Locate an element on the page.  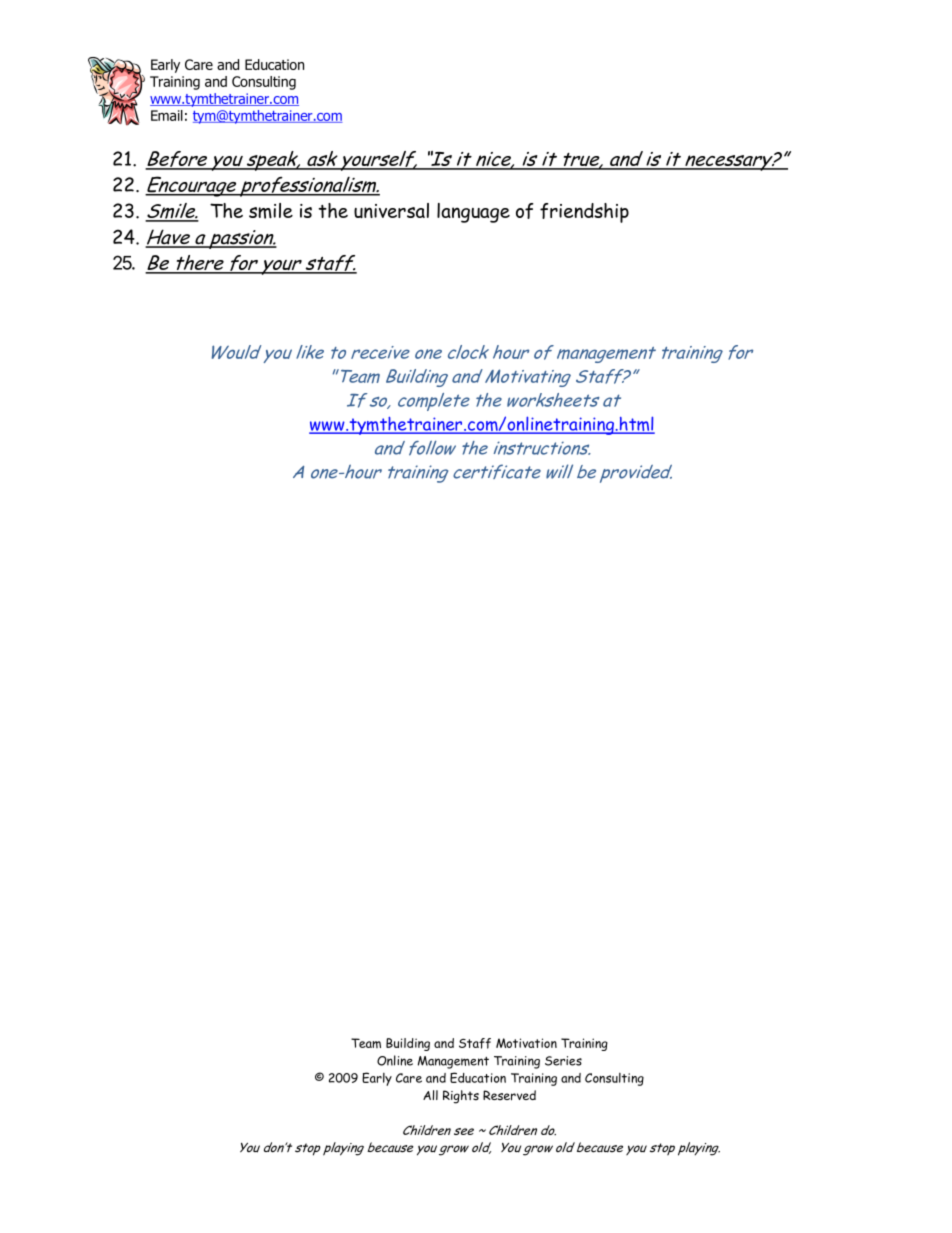
friendship is located at coordinates (584, 213).
